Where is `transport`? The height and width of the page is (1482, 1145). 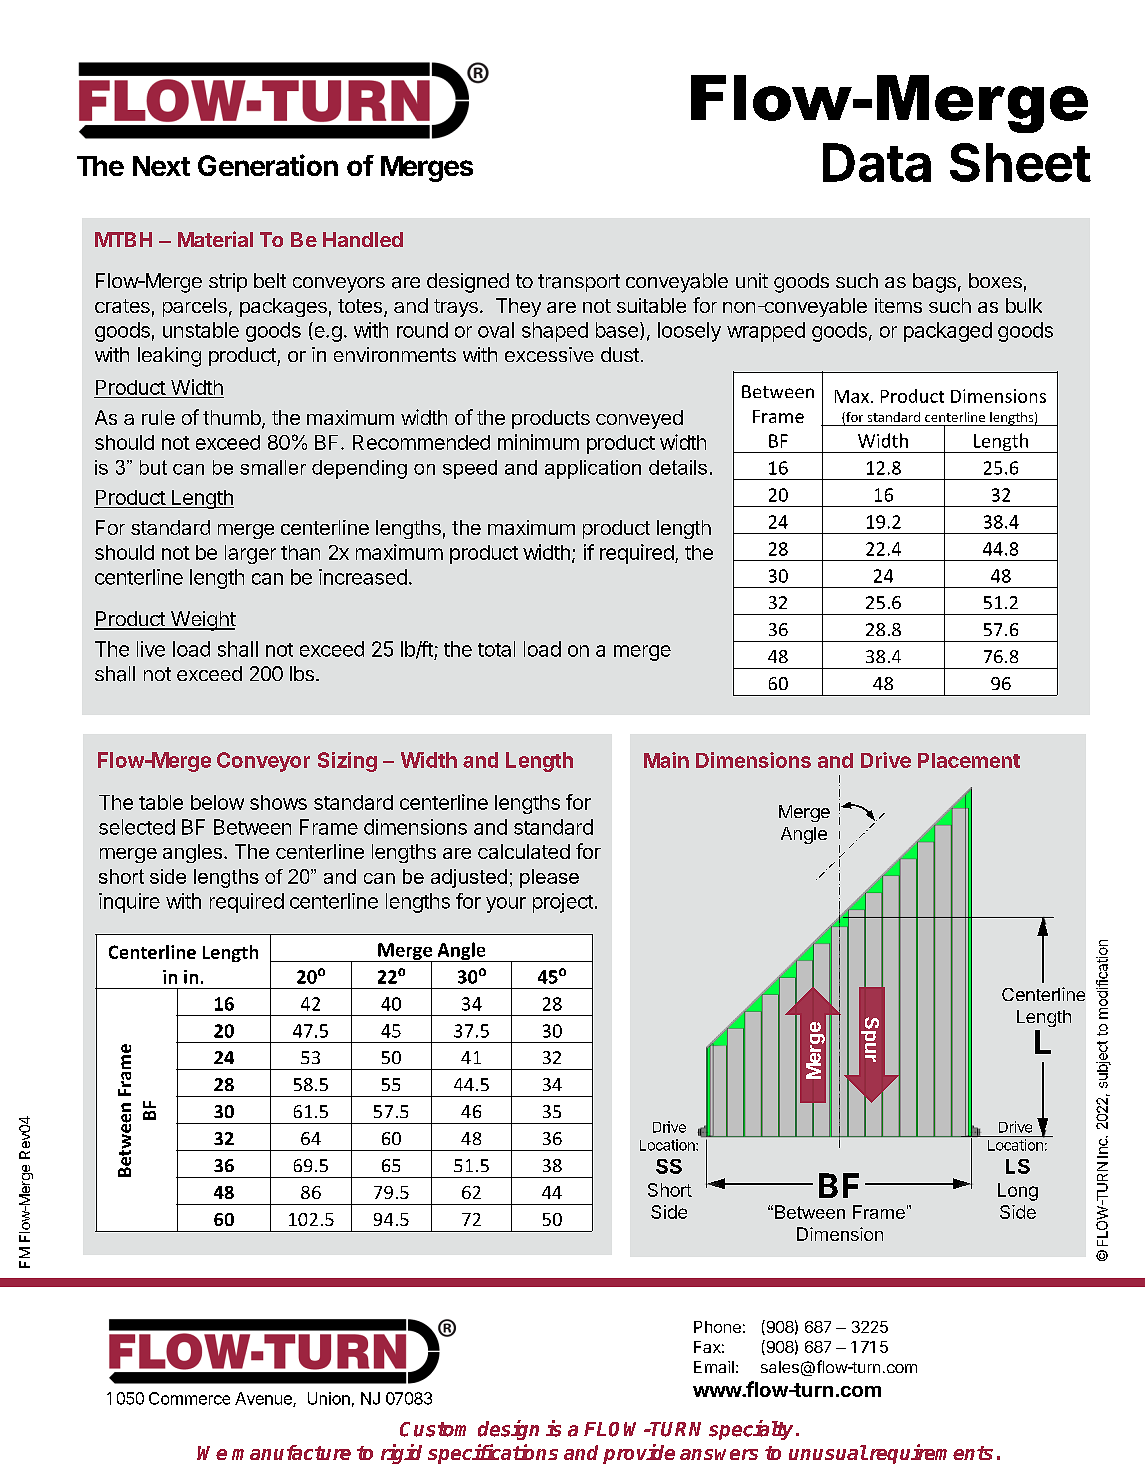
transport is located at coordinates (579, 283).
